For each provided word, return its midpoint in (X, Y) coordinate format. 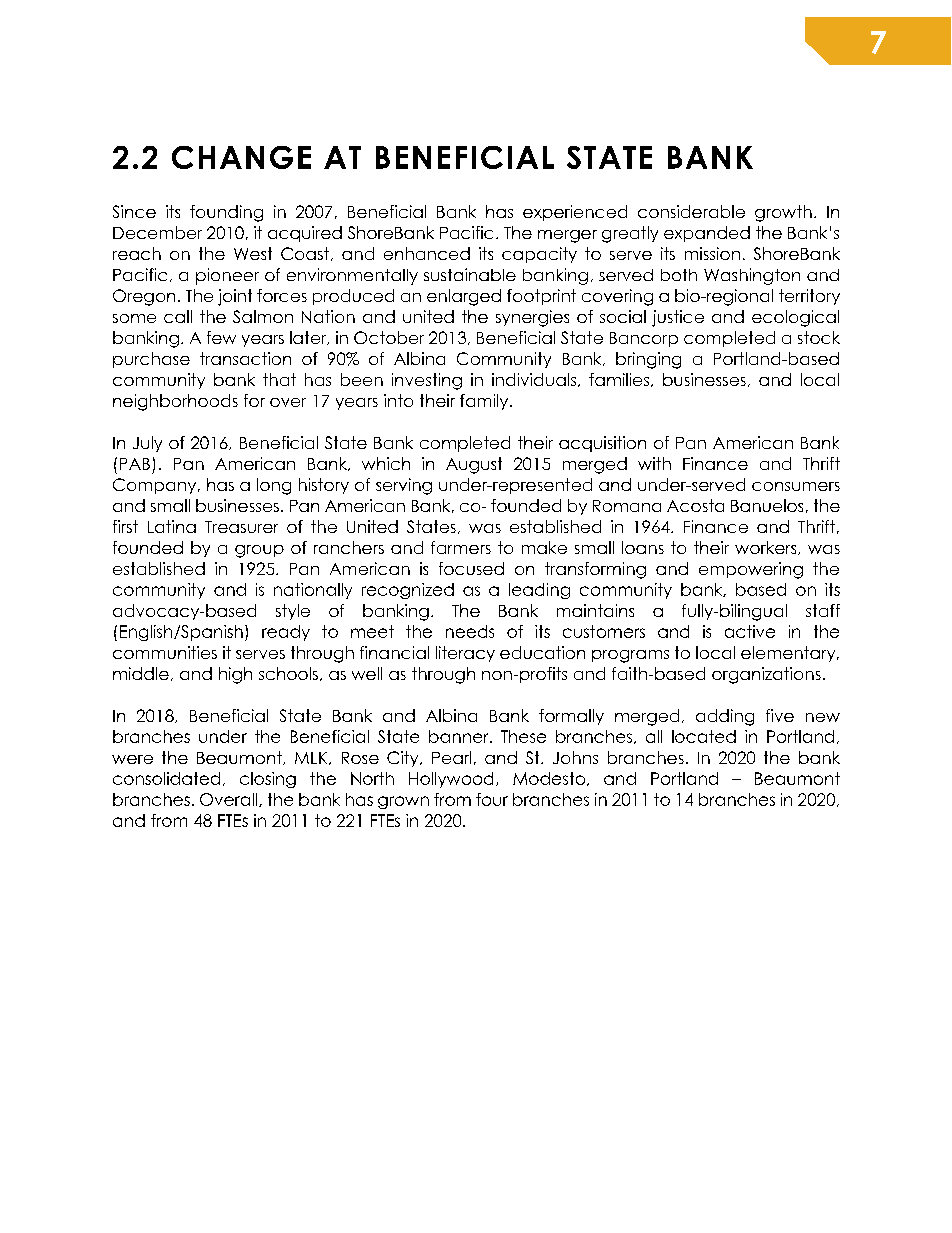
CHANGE (241, 157)
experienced (575, 213)
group (259, 551)
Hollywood (451, 780)
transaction (245, 358)
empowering (751, 570)
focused (471, 568)
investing (427, 381)
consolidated (166, 778)
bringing (648, 360)
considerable (691, 211)
